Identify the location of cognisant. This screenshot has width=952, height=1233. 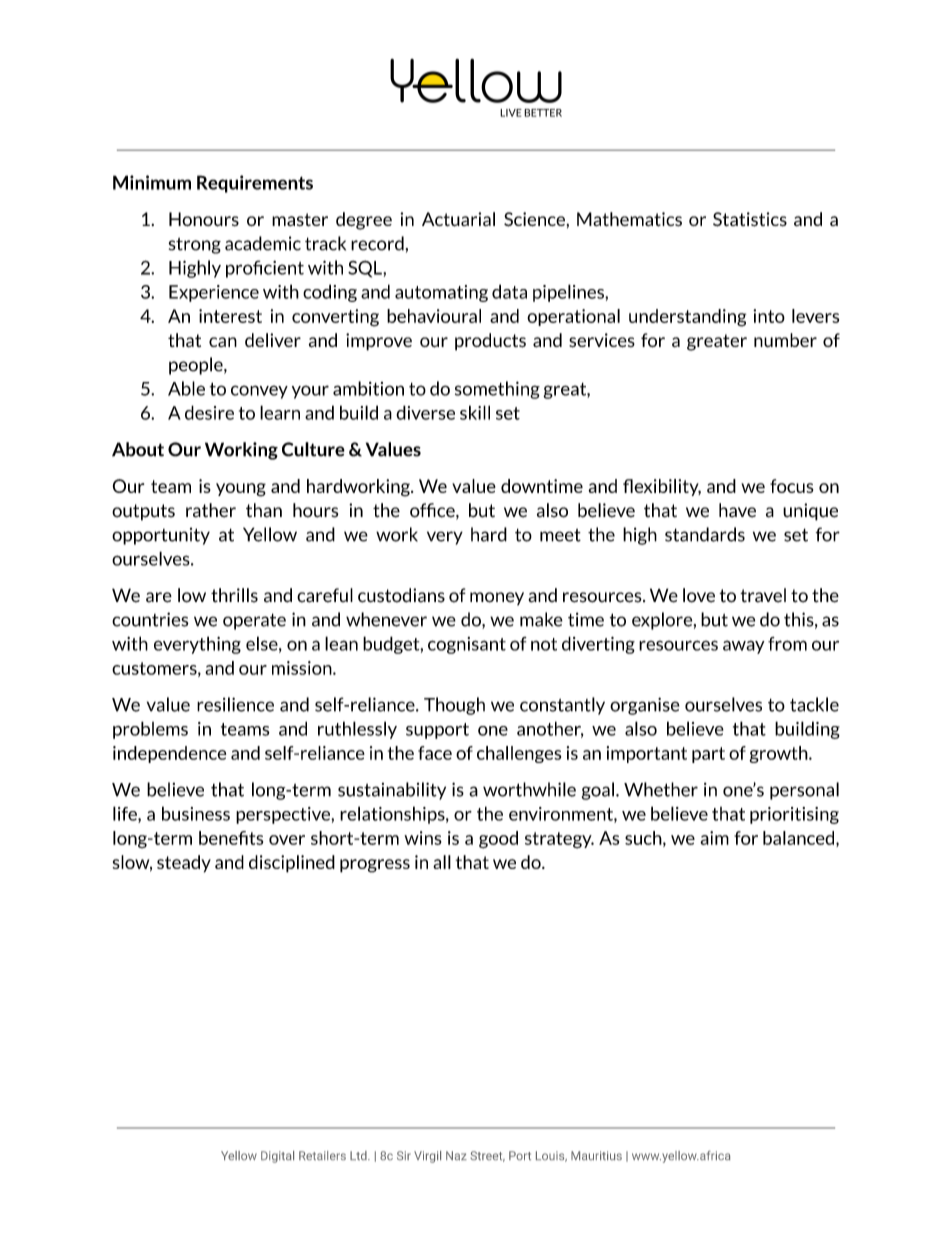
(467, 645).
